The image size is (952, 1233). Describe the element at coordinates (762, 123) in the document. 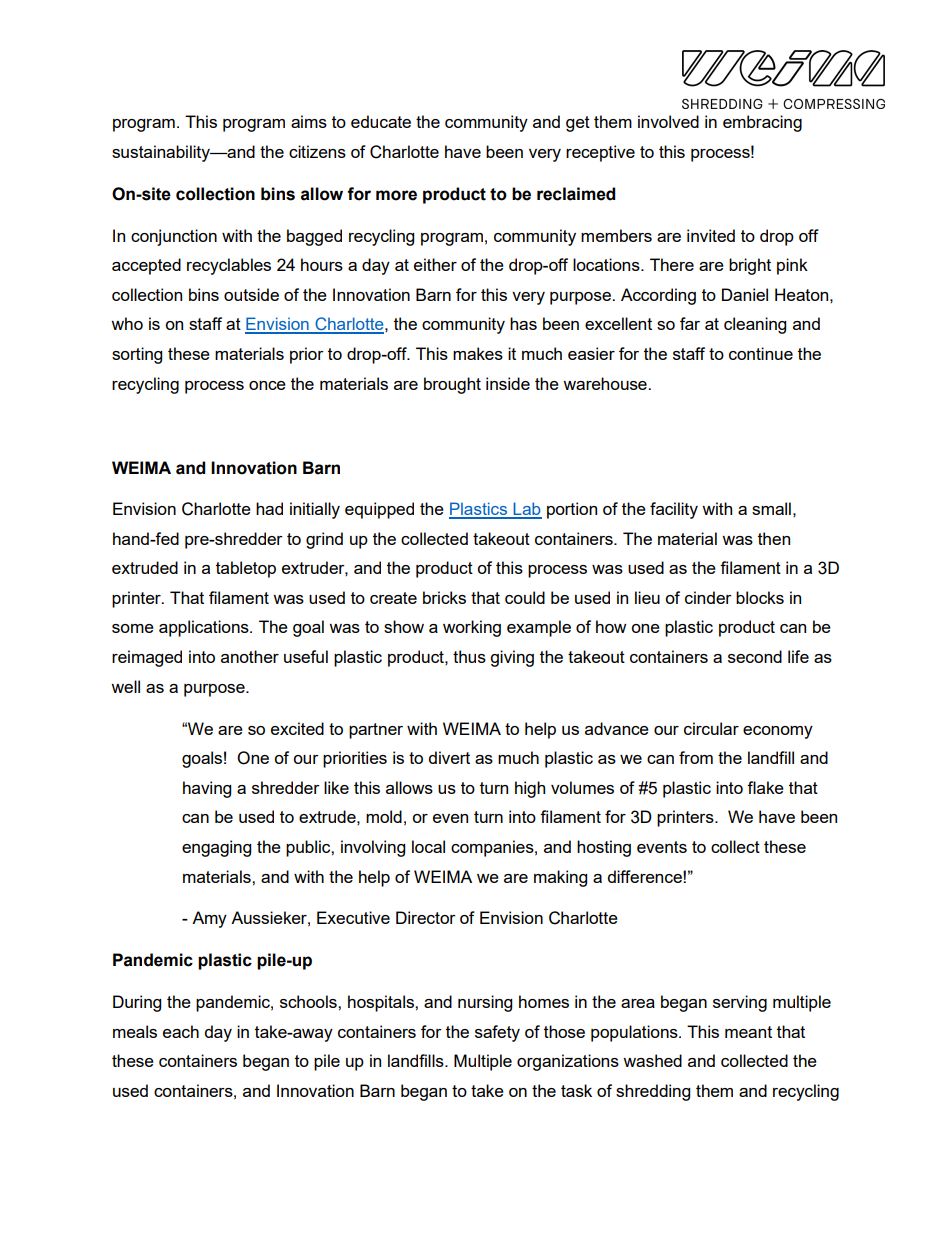

I see `embracing` at that location.
